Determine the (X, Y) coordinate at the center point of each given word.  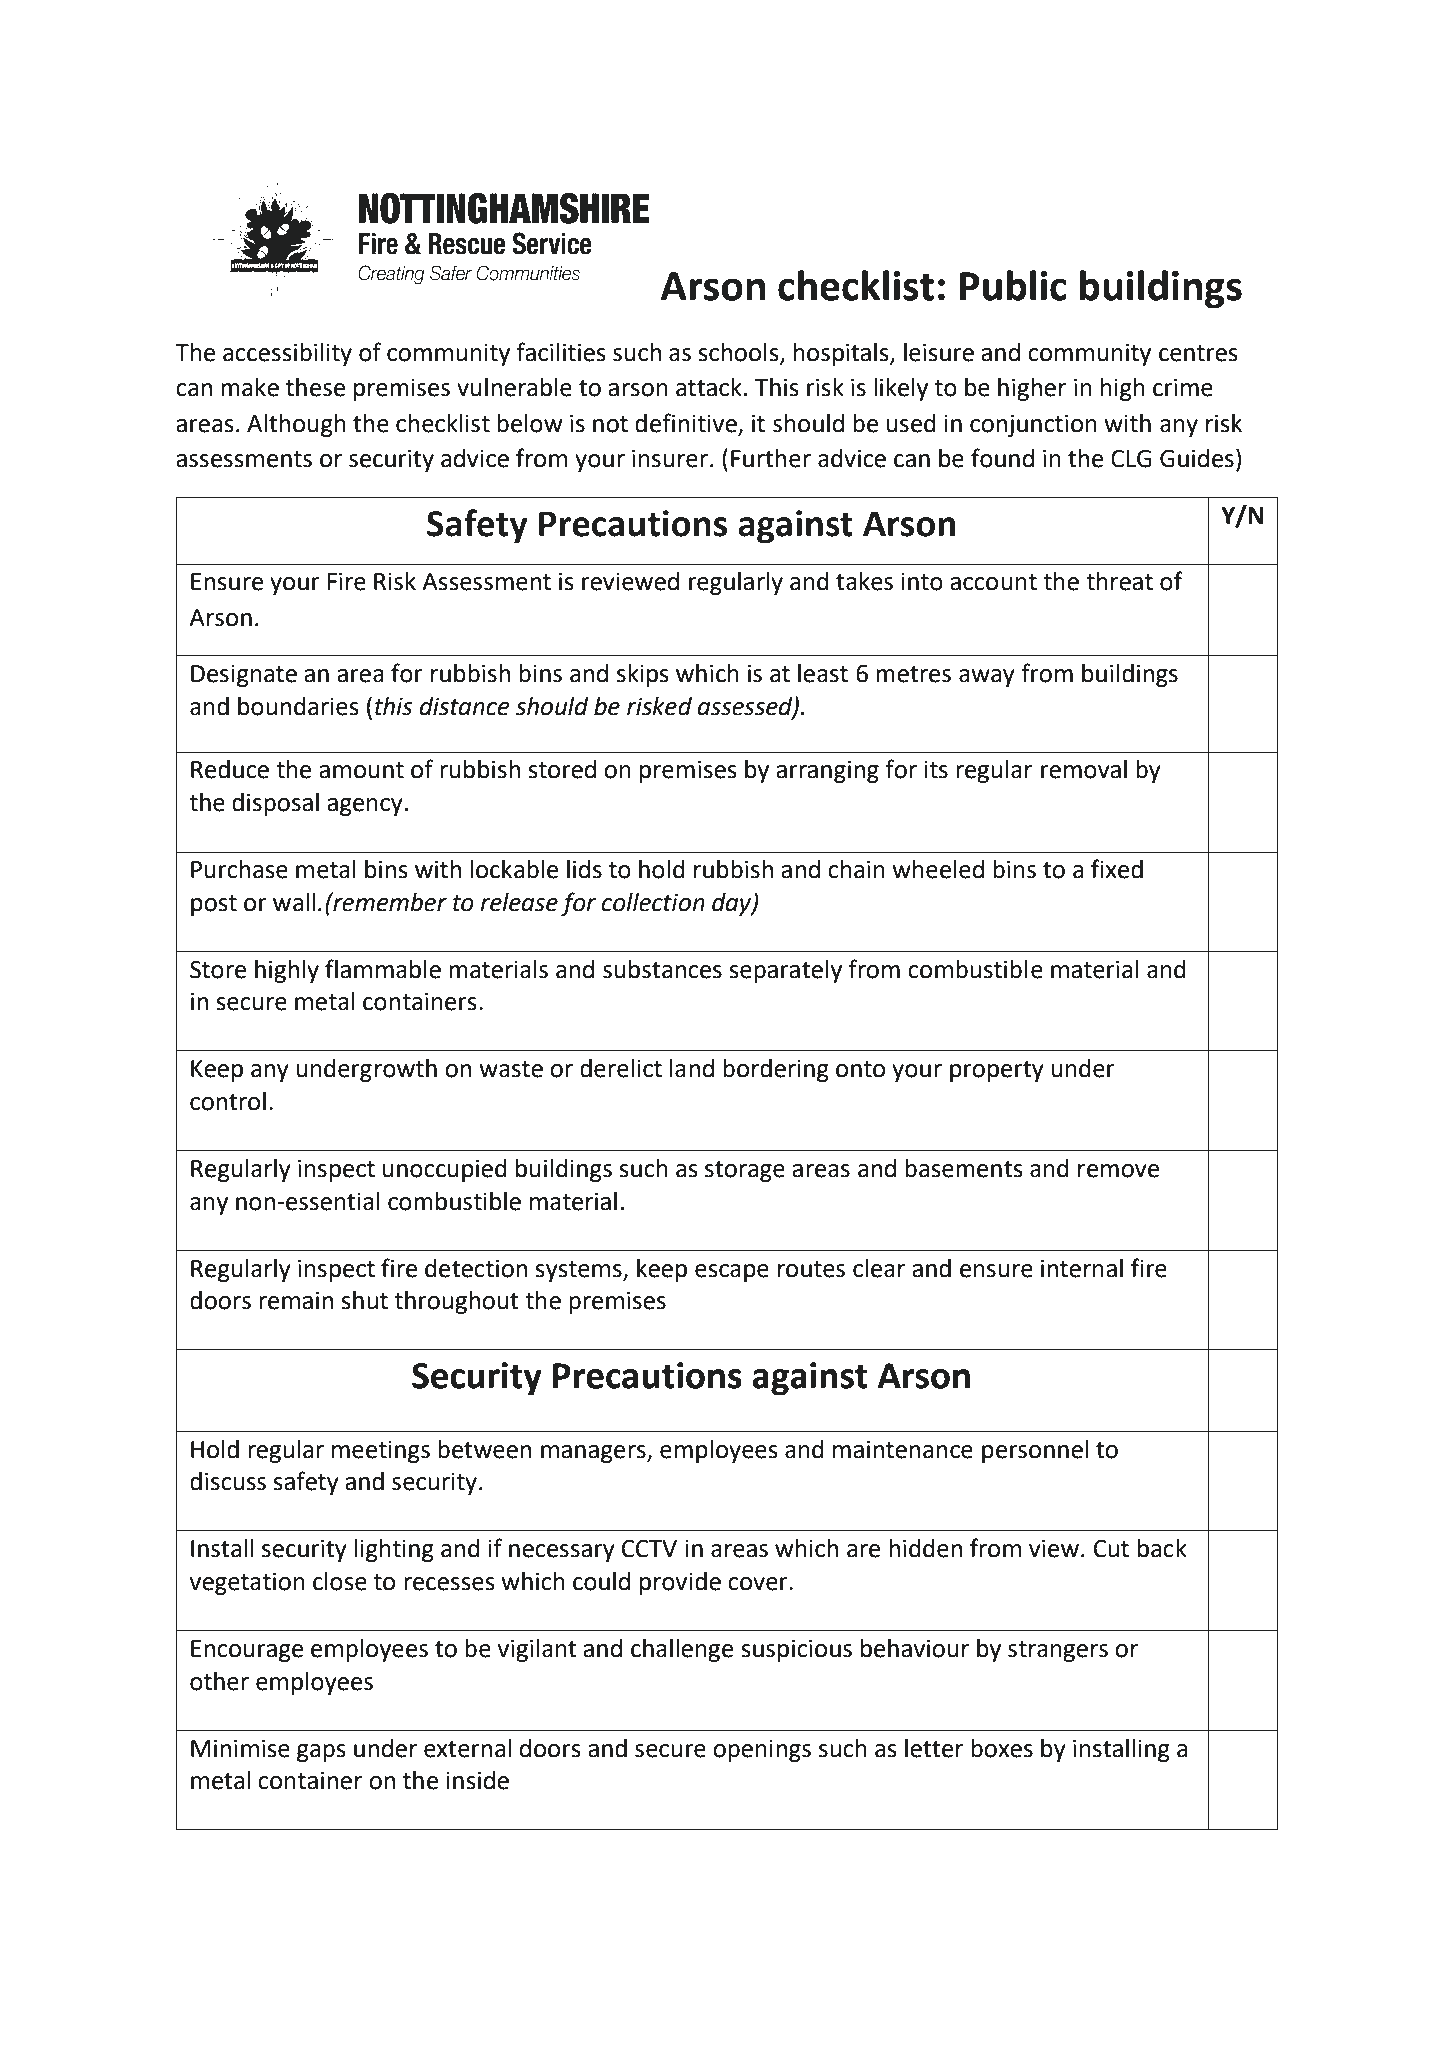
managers (594, 1454)
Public (1013, 285)
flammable (383, 969)
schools (739, 353)
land (692, 1068)
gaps (321, 1753)
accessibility (287, 354)
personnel (1035, 1451)
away (987, 678)
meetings (381, 1452)
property (997, 1071)
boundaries (298, 706)
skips (643, 675)
